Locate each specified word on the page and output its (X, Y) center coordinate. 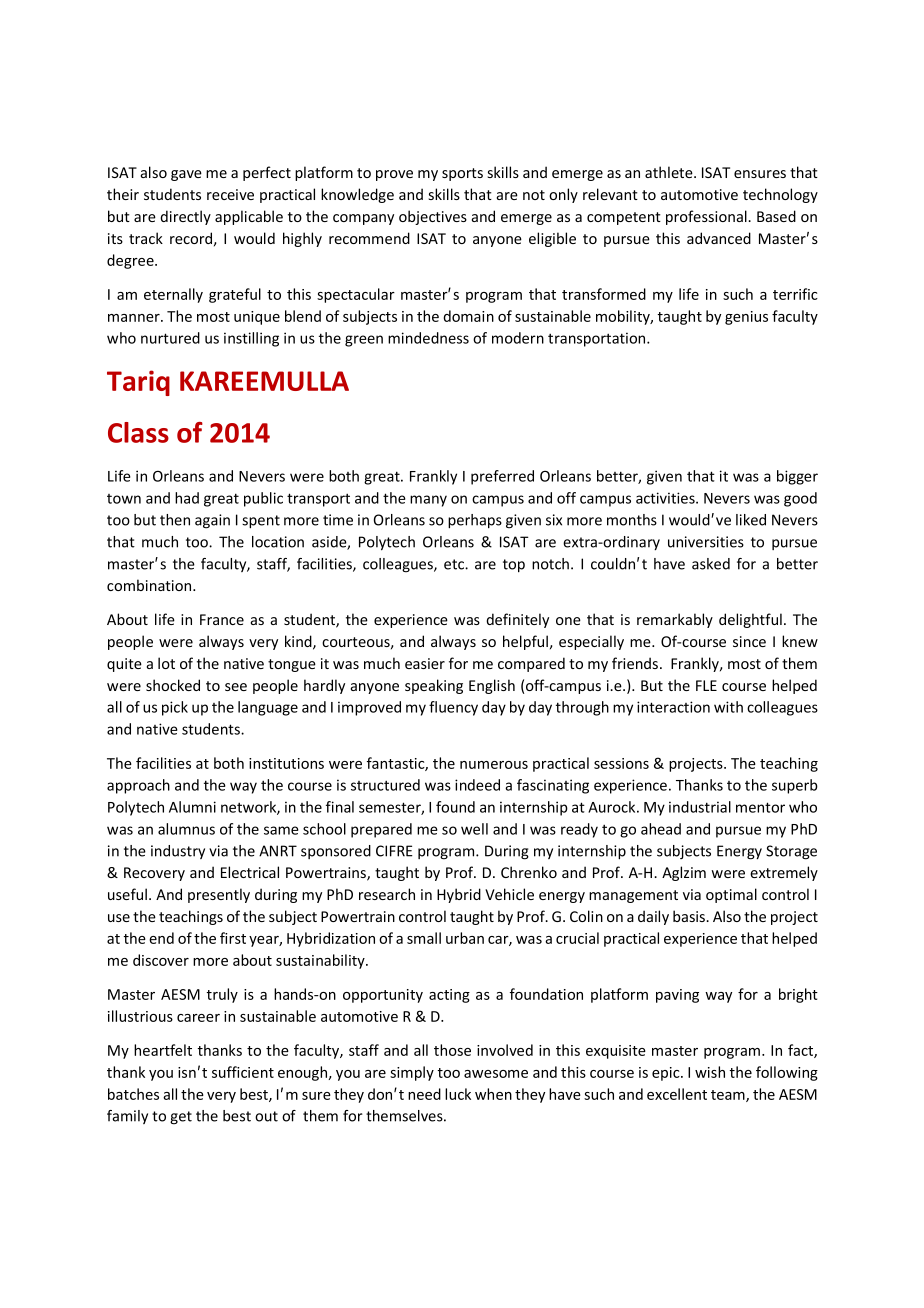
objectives (433, 217)
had (187, 498)
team (729, 1096)
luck (458, 1094)
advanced (719, 238)
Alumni (192, 807)
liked (751, 520)
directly (185, 217)
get (181, 1118)
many (428, 501)
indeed (477, 785)
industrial (700, 807)
